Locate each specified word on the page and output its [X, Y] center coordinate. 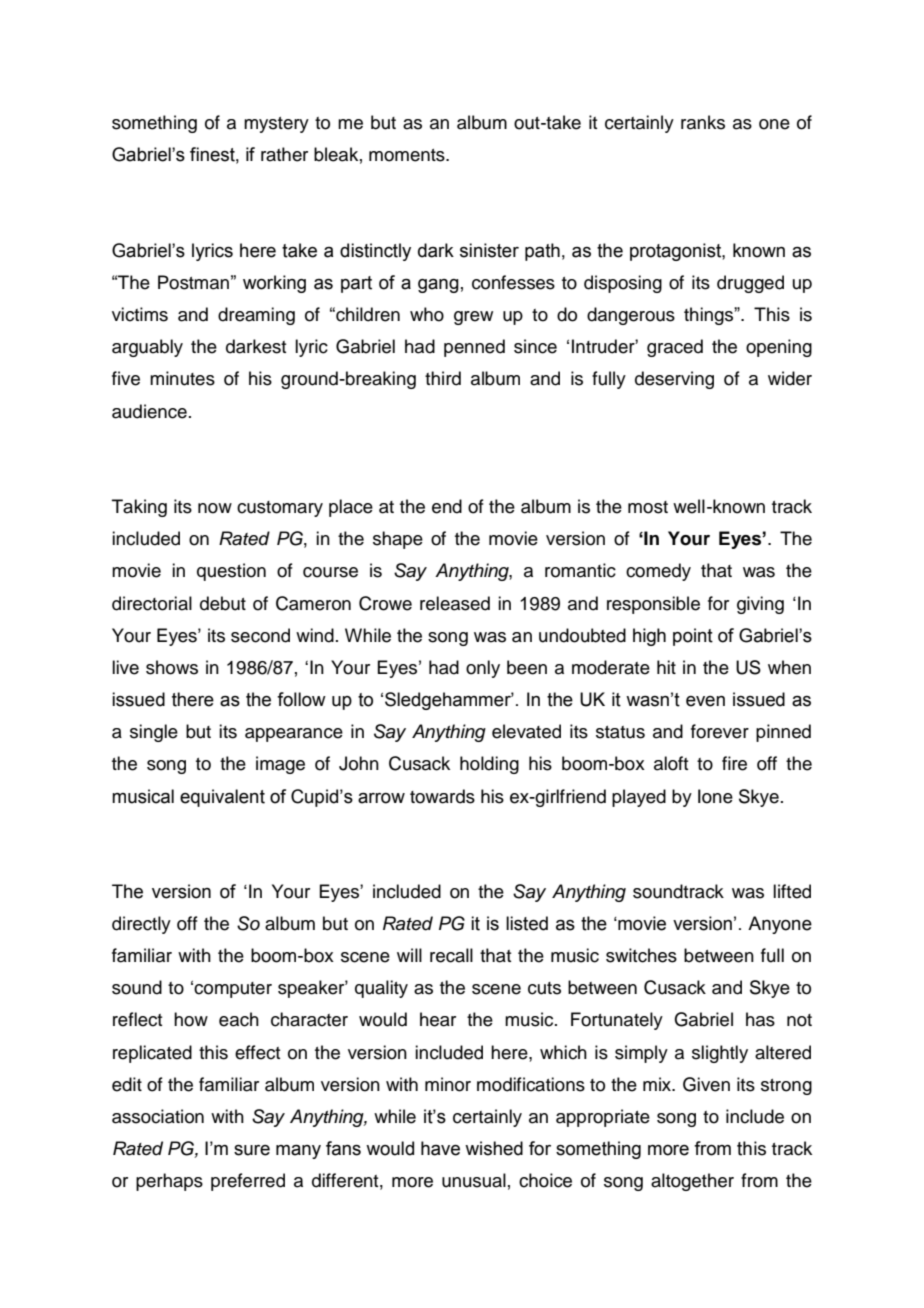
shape [398, 540]
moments [408, 155]
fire [734, 763]
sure [252, 1150]
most [648, 507]
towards [442, 796]
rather [284, 154]
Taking [139, 508]
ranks [703, 122]
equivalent [222, 798]
